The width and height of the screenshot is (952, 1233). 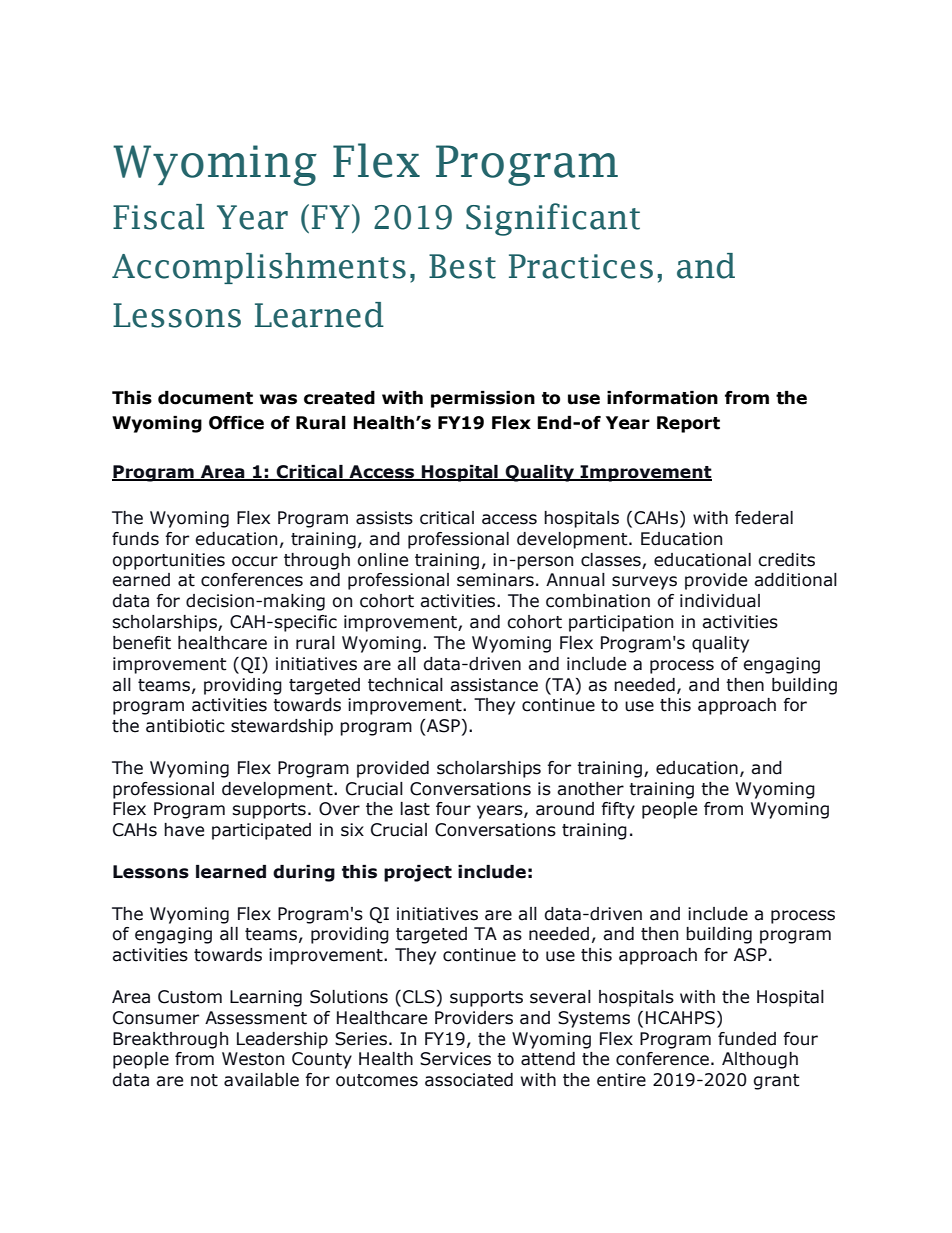 What do you see at coordinates (581, 266) in the screenshot?
I see `Practices` at bounding box center [581, 266].
